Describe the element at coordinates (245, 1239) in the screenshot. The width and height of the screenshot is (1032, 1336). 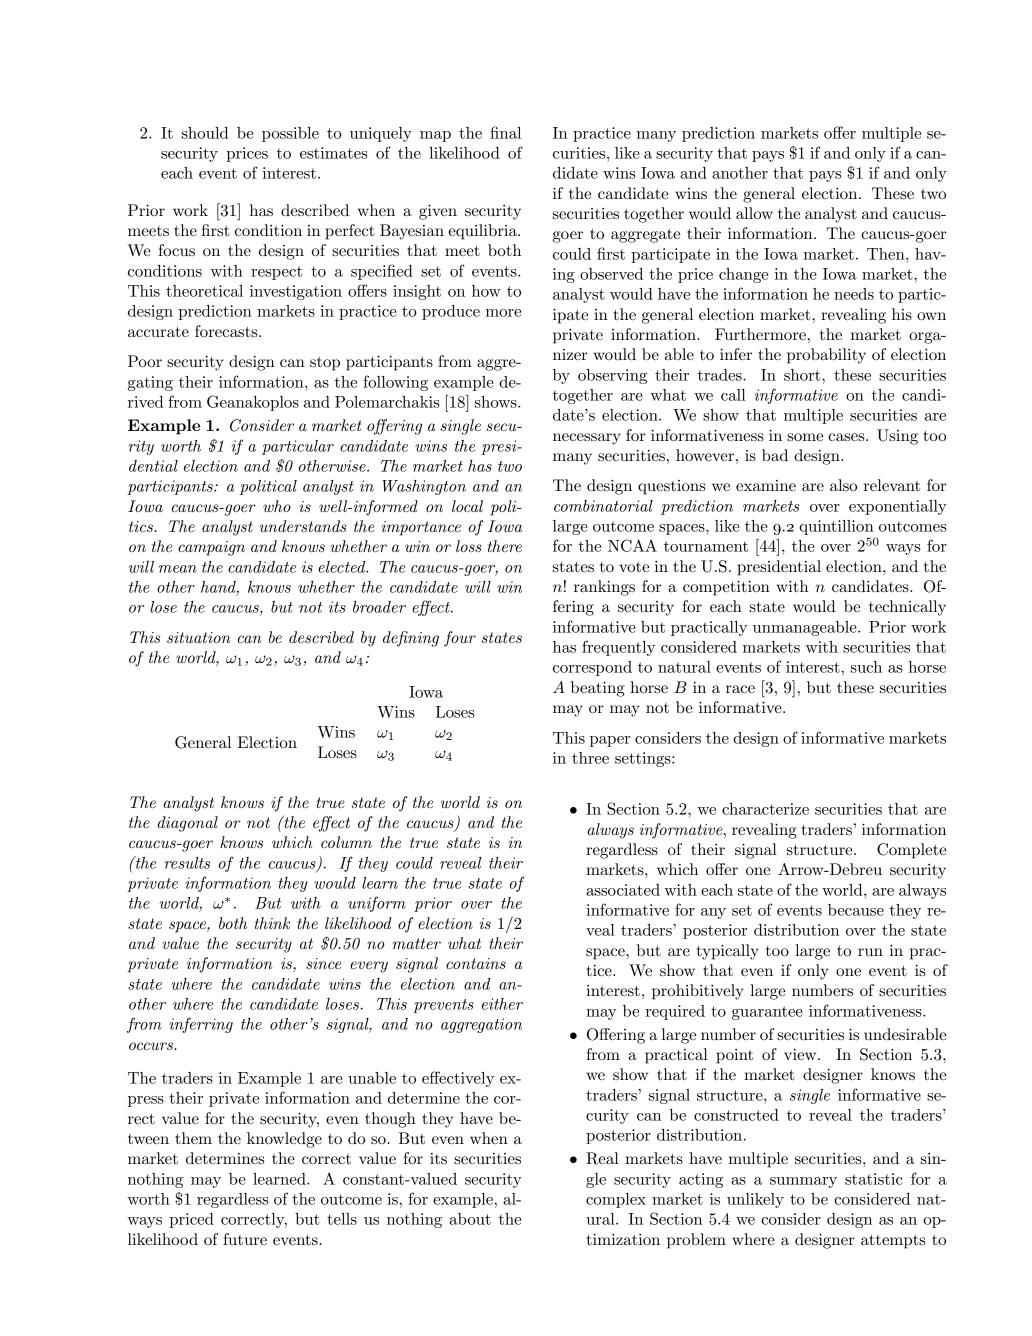
I see `future` at that location.
